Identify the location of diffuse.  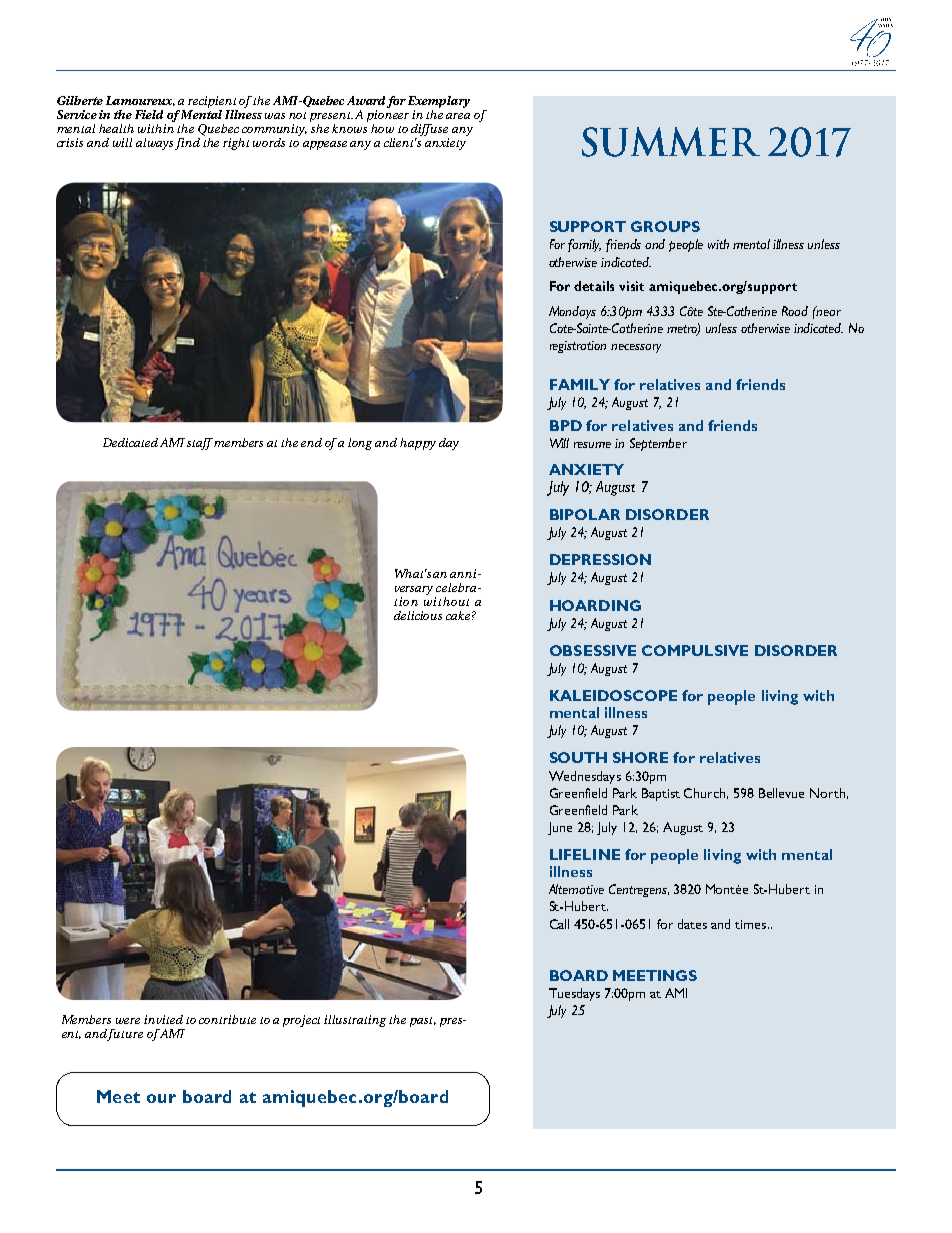
(430, 131).
